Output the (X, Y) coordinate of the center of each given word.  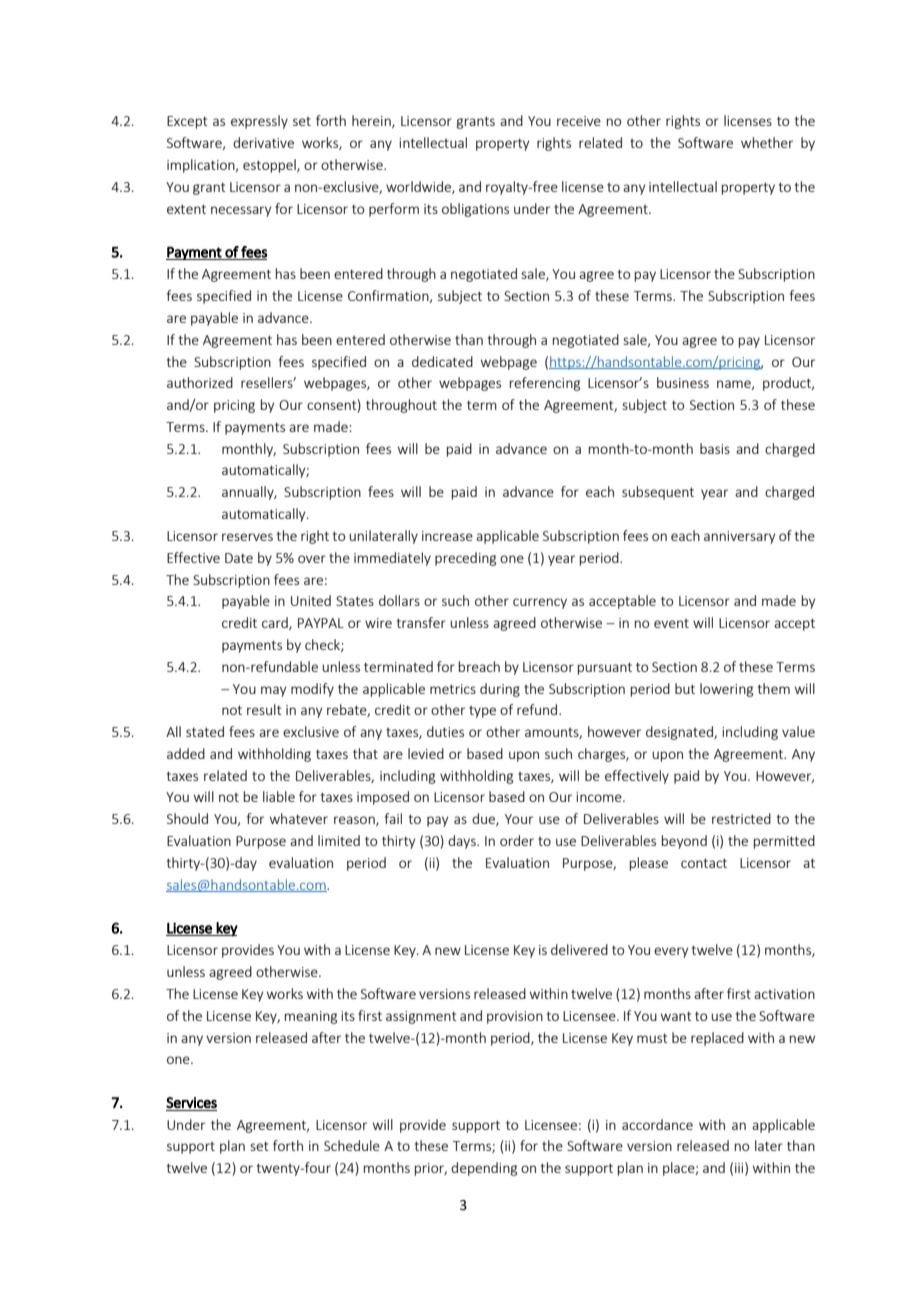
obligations (475, 210)
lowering (726, 690)
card (276, 623)
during (500, 690)
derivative (263, 142)
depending (484, 1169)
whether (767, 142)
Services (191, 1102)
